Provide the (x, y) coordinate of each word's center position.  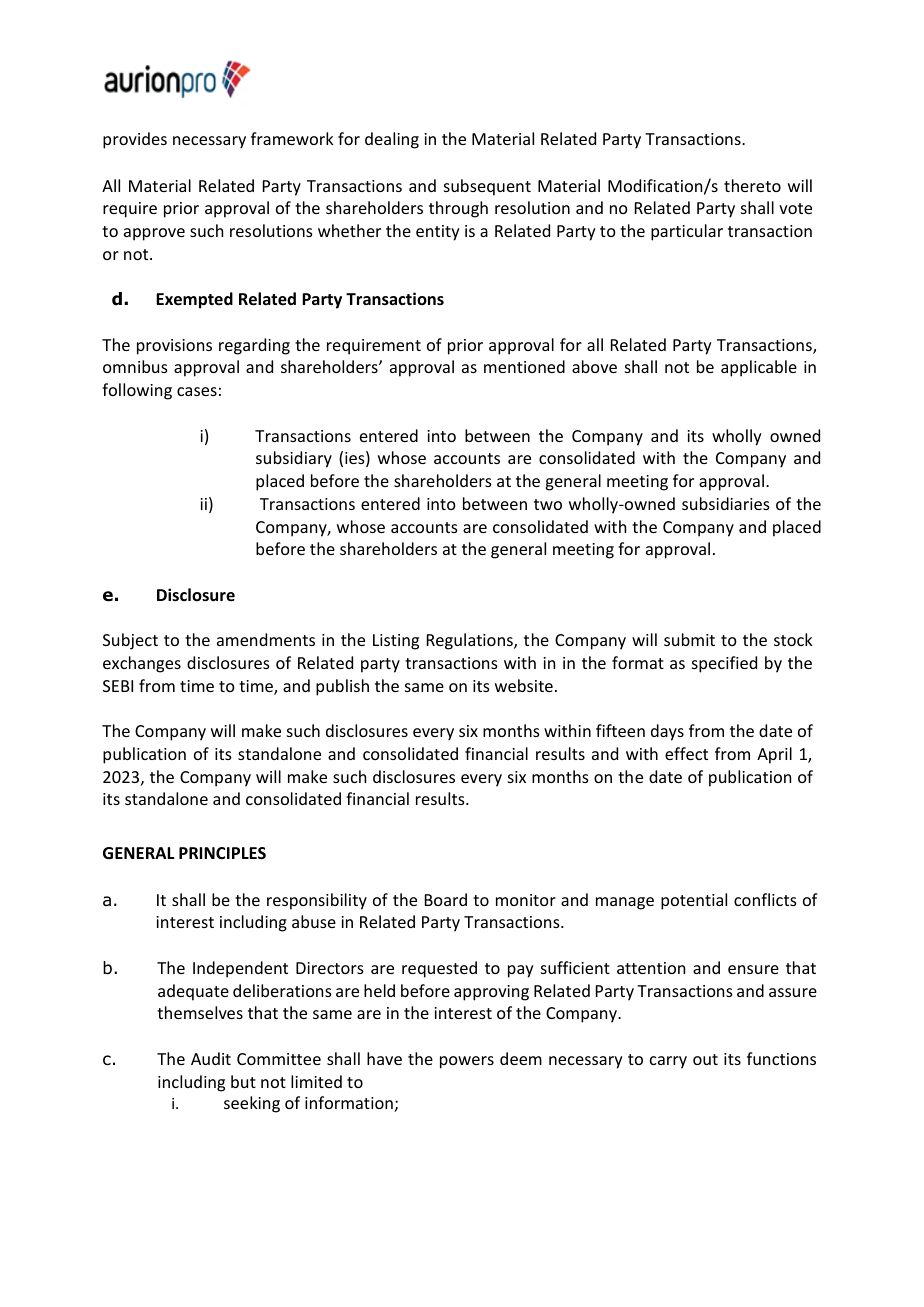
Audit (211, 1058)
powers (467, 1062)
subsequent (487, 187)
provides (135, 140)
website (524, 685)
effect (686, 753)
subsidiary (294, 459)
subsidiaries (726, 503)
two (548, 504)
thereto (752, 185)
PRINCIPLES (222, 853)
